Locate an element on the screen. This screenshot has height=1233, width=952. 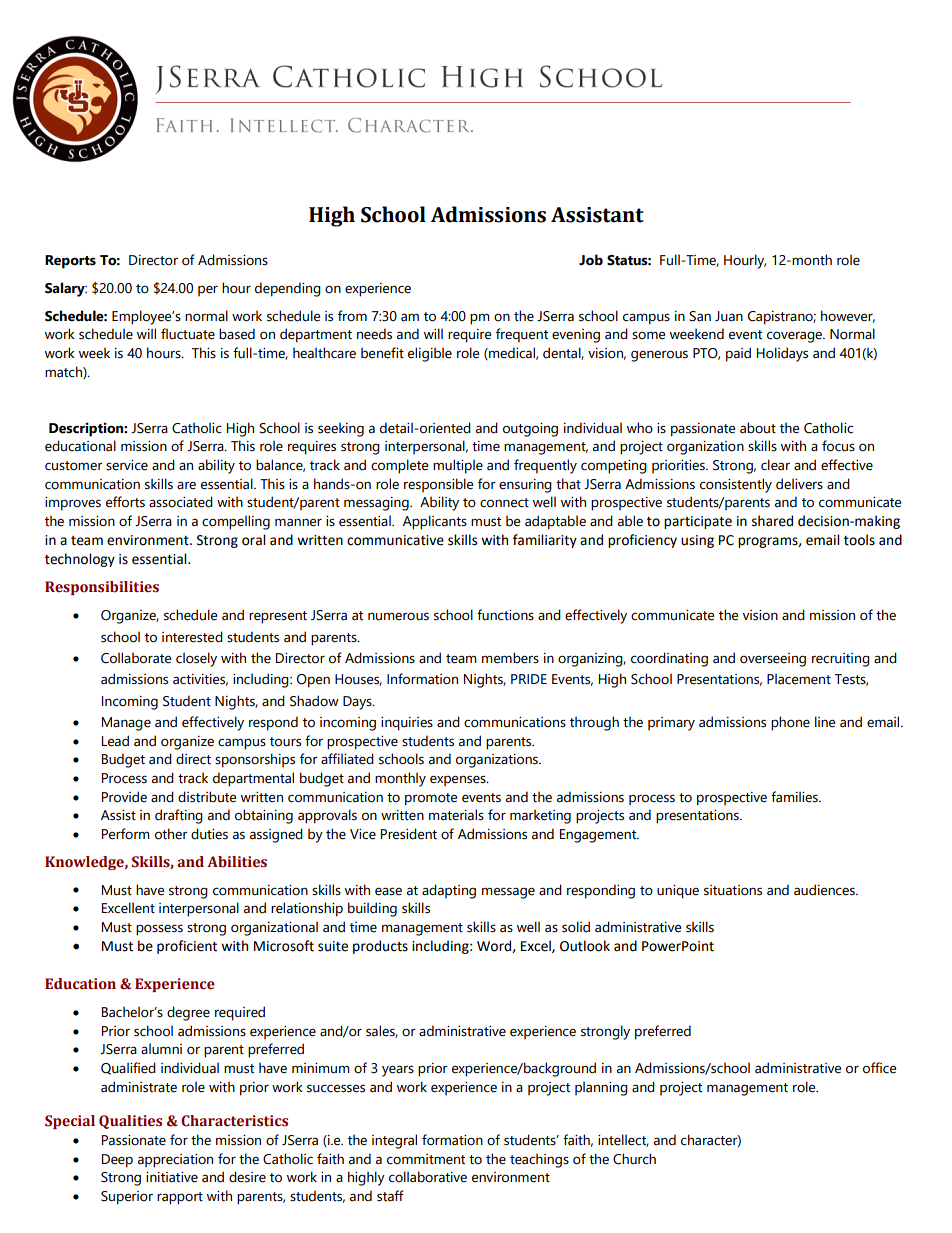
functions is located at coordinates (505, 615).
